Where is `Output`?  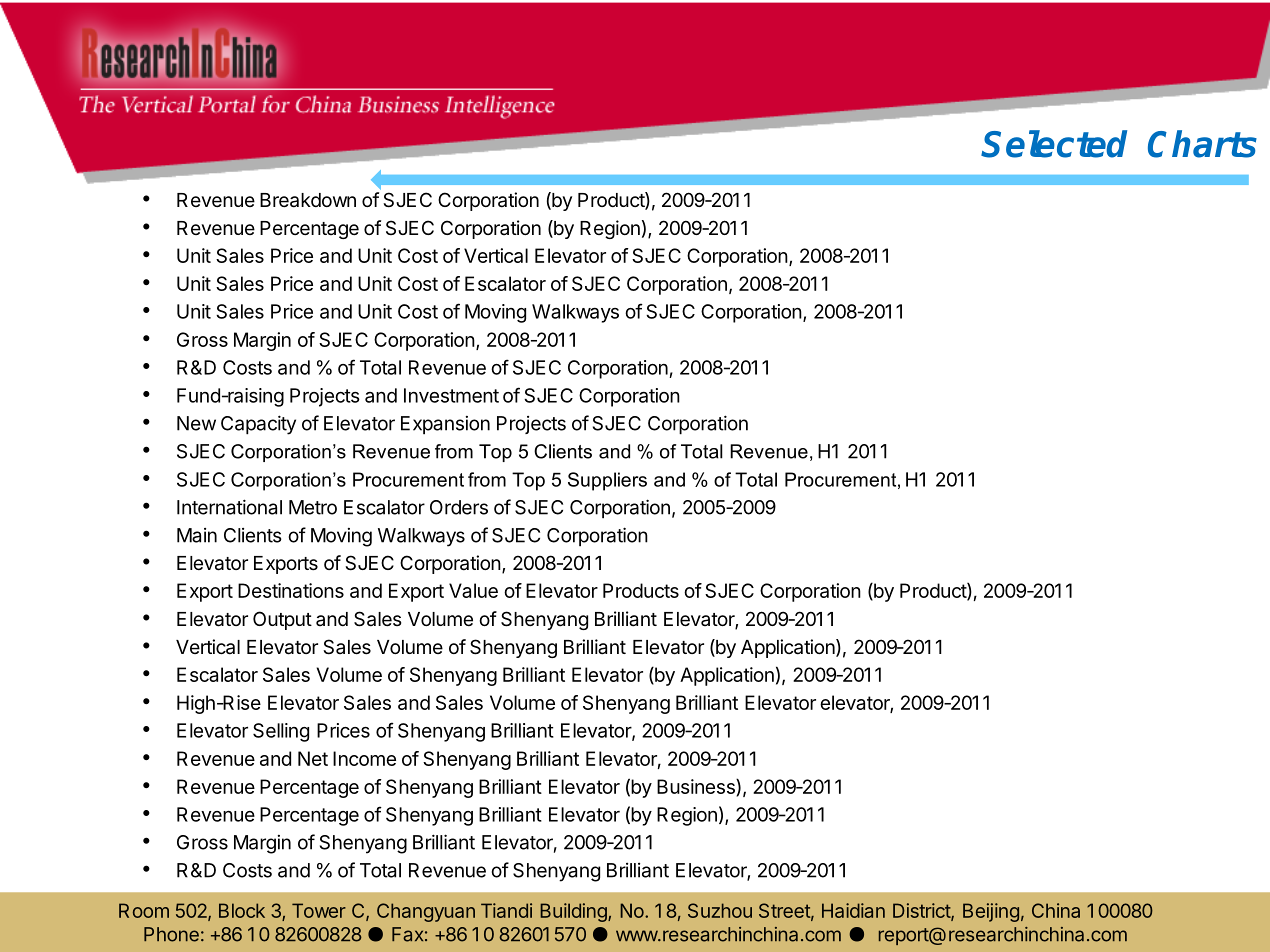
Output is located at coordinates (282, 620).
